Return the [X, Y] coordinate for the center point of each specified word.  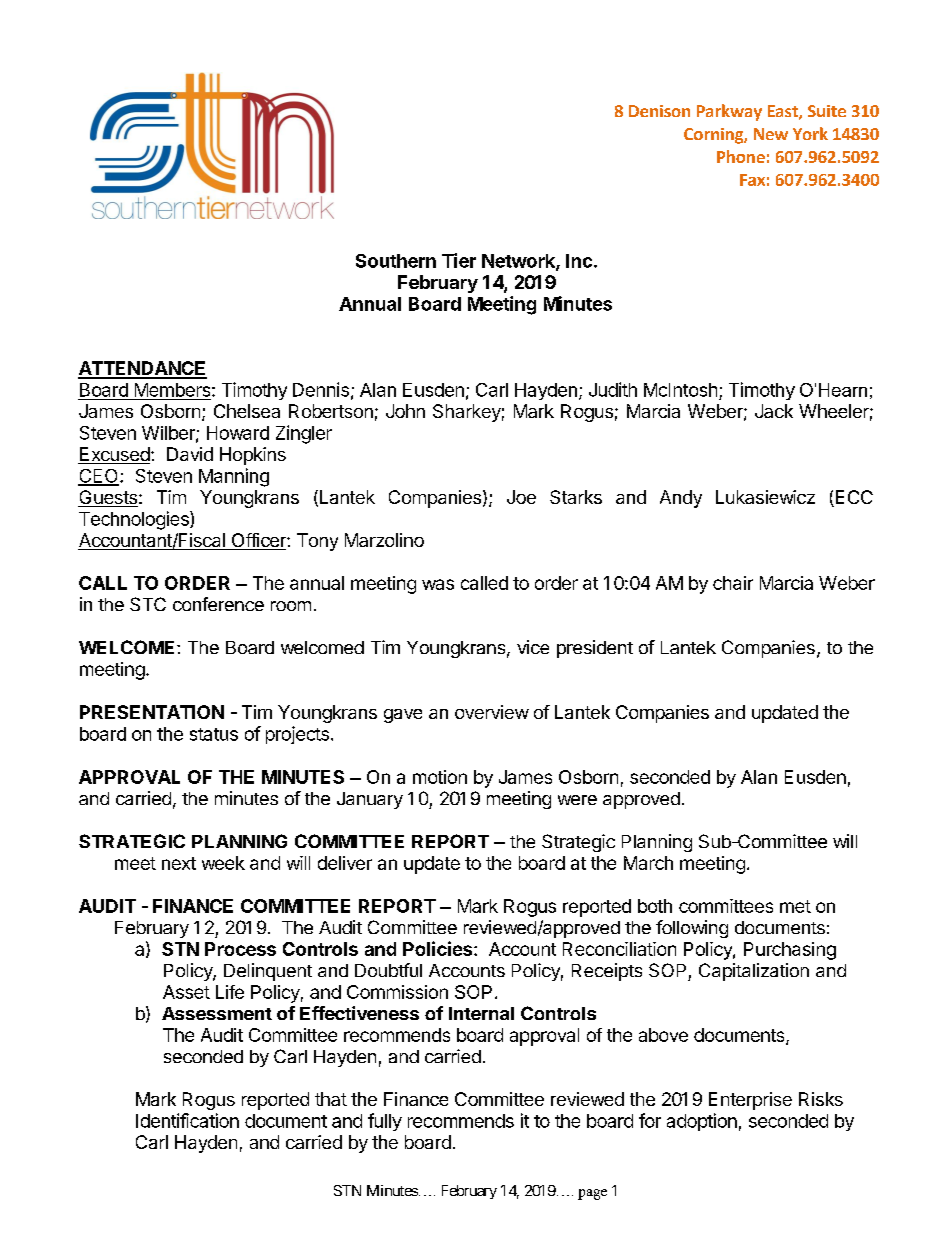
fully [385, 1122]
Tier [459, 260]
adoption [702, 1122]
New [771, 134]
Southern [396, 261]
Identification [187, 1120]
